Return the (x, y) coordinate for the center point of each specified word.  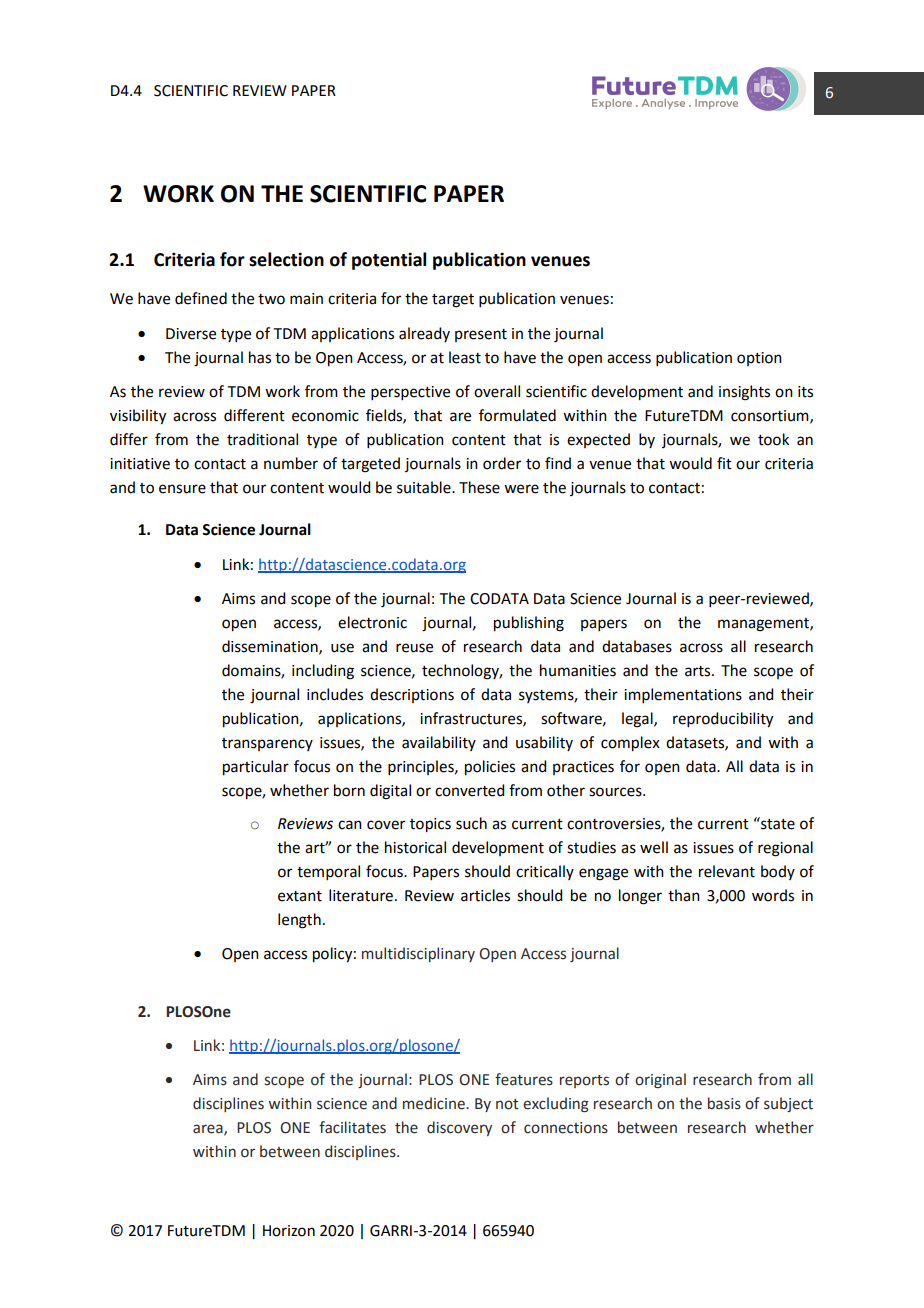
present (481, 335)
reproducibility (723, 720)
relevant (727, 871)
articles (485, 895)
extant (300, 896)
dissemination (271, 647)
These (479, 487)
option (759, 359)
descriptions (412, 695)
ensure (182, 489)
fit (724, 463)
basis (724, 1103)
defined (201, 298)
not (507, 1104)
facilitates (352, 1127)
